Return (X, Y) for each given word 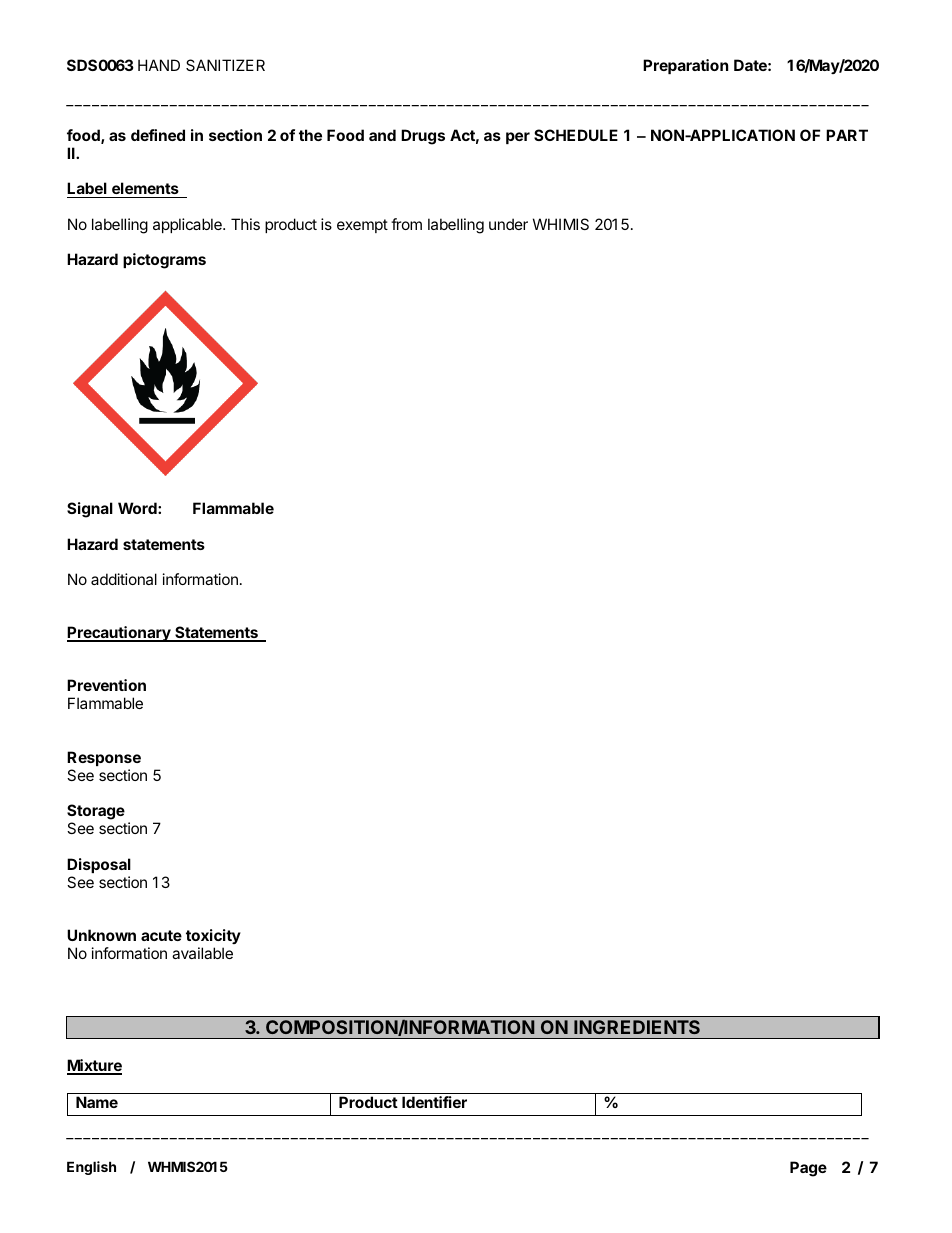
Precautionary (120, 634)
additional (124, 579)
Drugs (423, 137)
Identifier (434, 1102)
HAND (159, 65)
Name (97, 1102)
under (508, 224)
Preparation (685, 66)
